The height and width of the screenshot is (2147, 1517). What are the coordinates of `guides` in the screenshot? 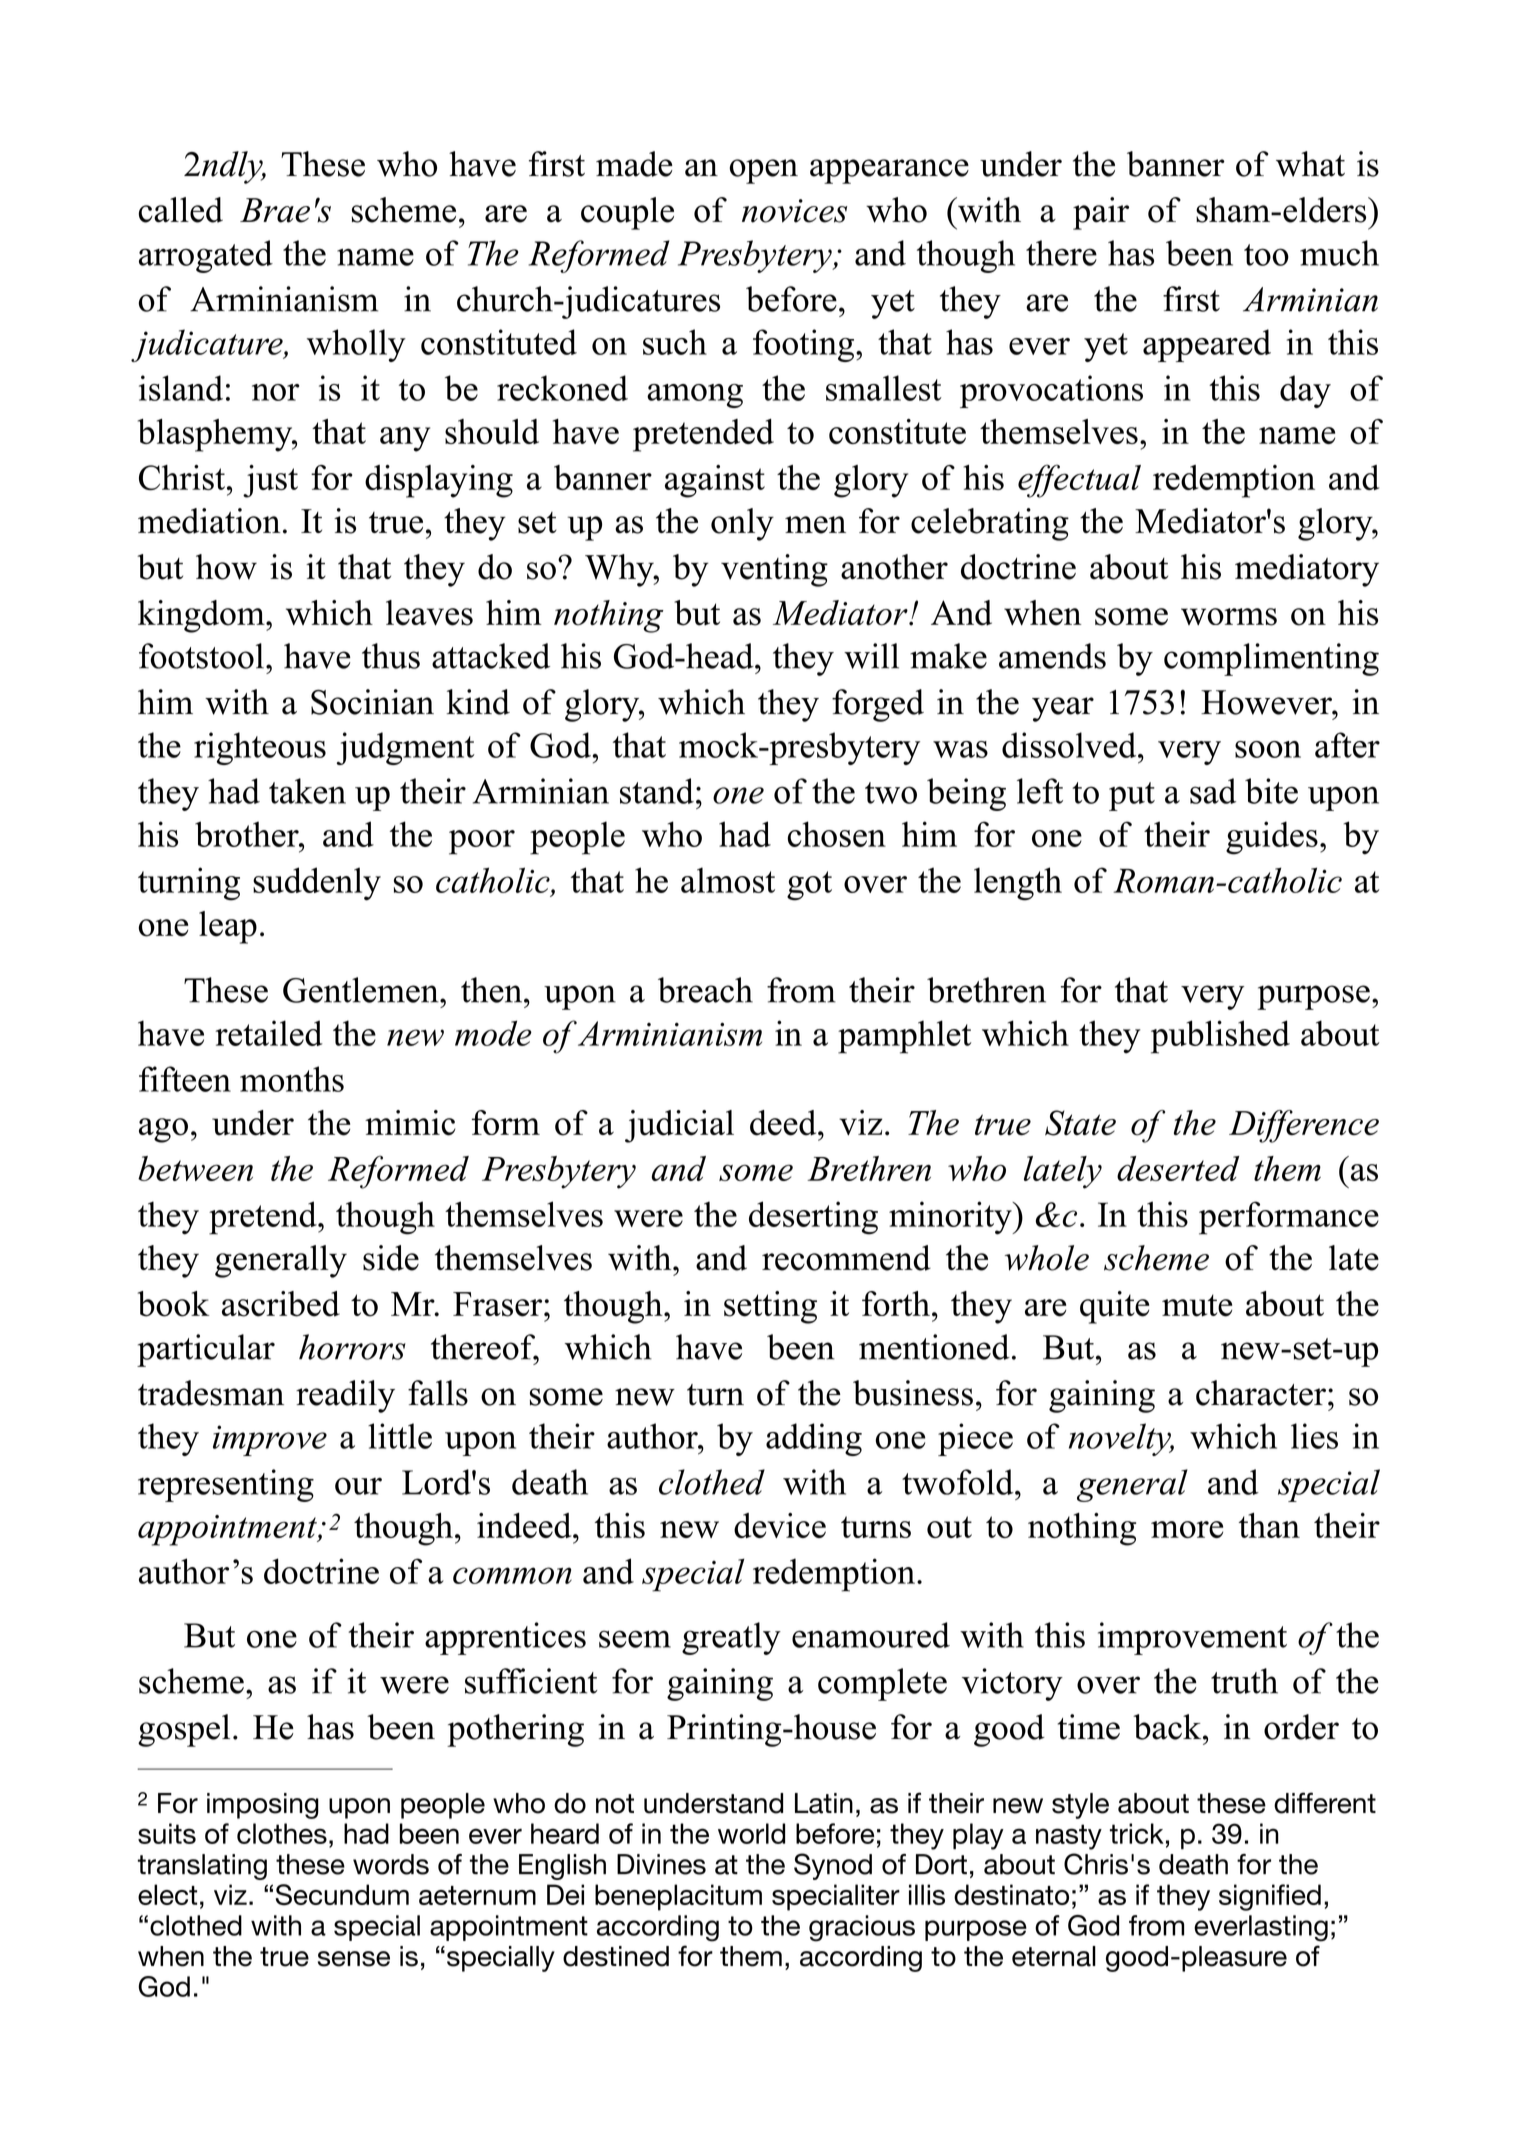 It's located at (1272, 838).
